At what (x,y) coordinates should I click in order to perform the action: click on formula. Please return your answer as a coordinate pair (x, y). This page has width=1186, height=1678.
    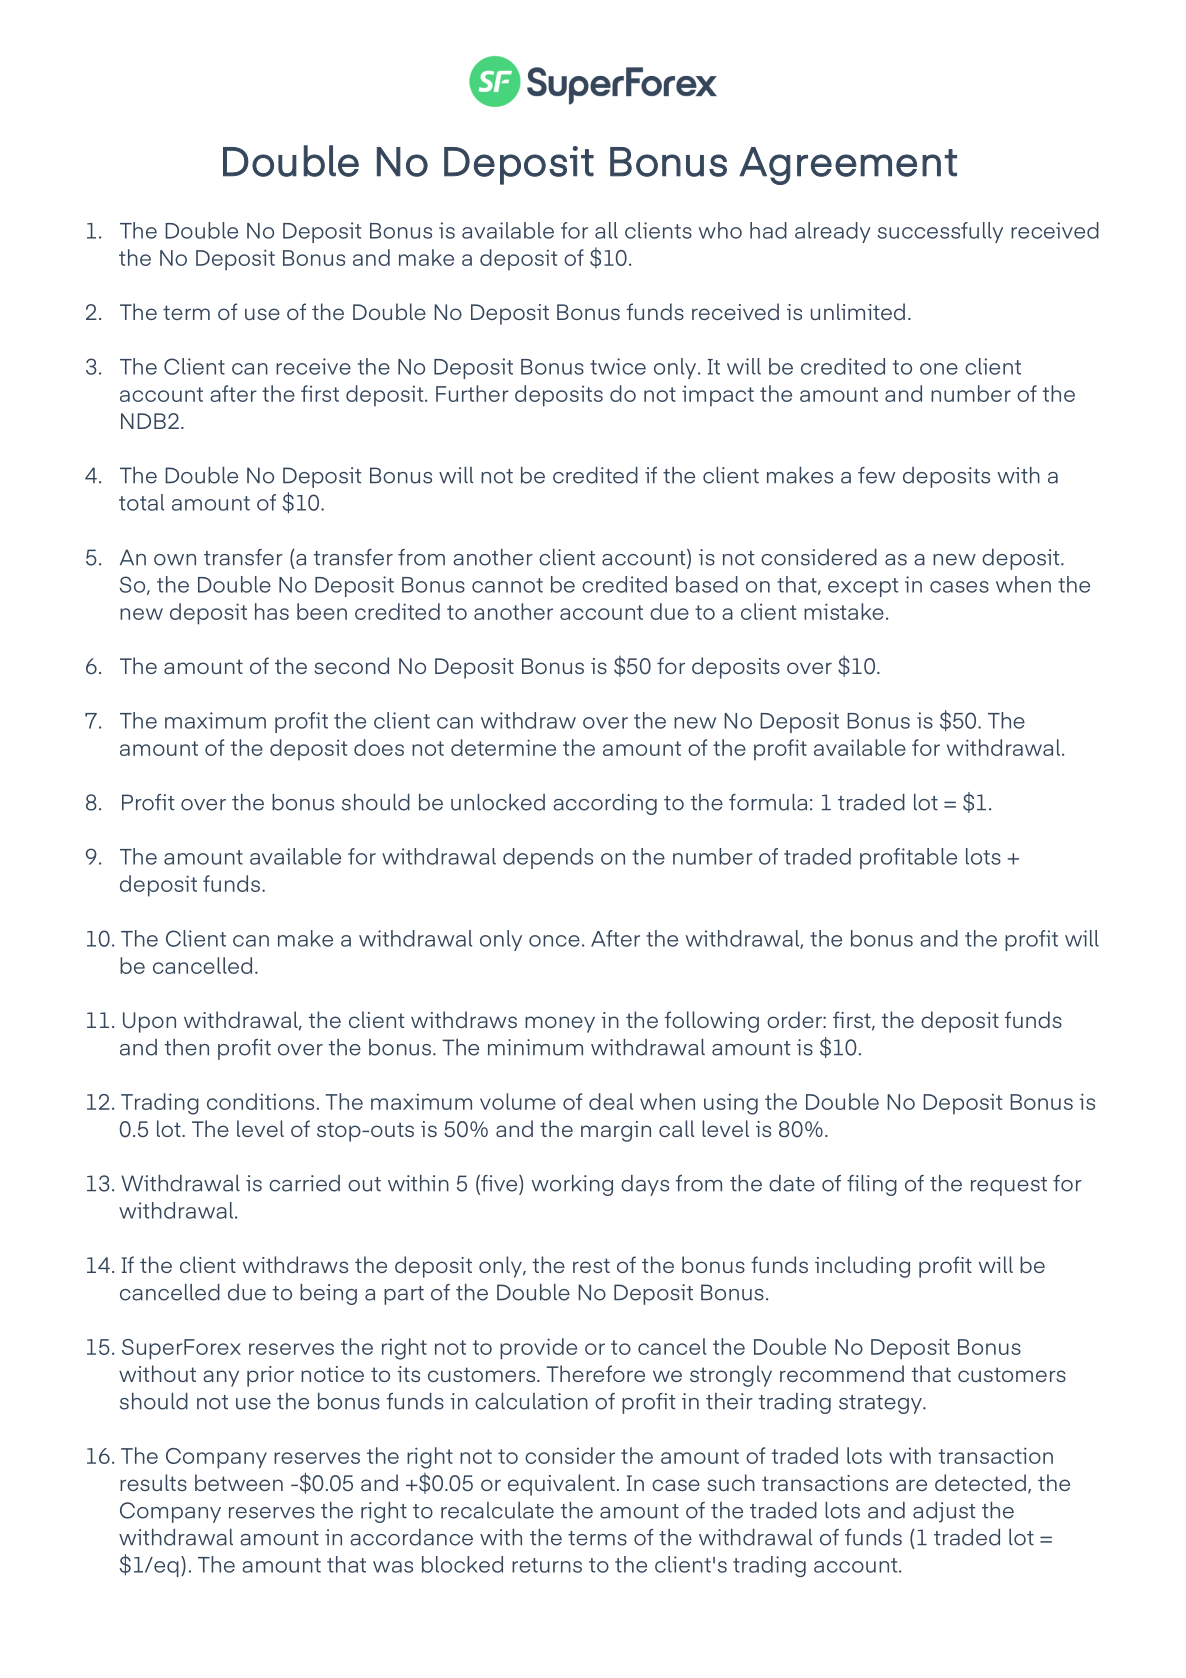
    Looking at the image, I should click on (768, 802).
